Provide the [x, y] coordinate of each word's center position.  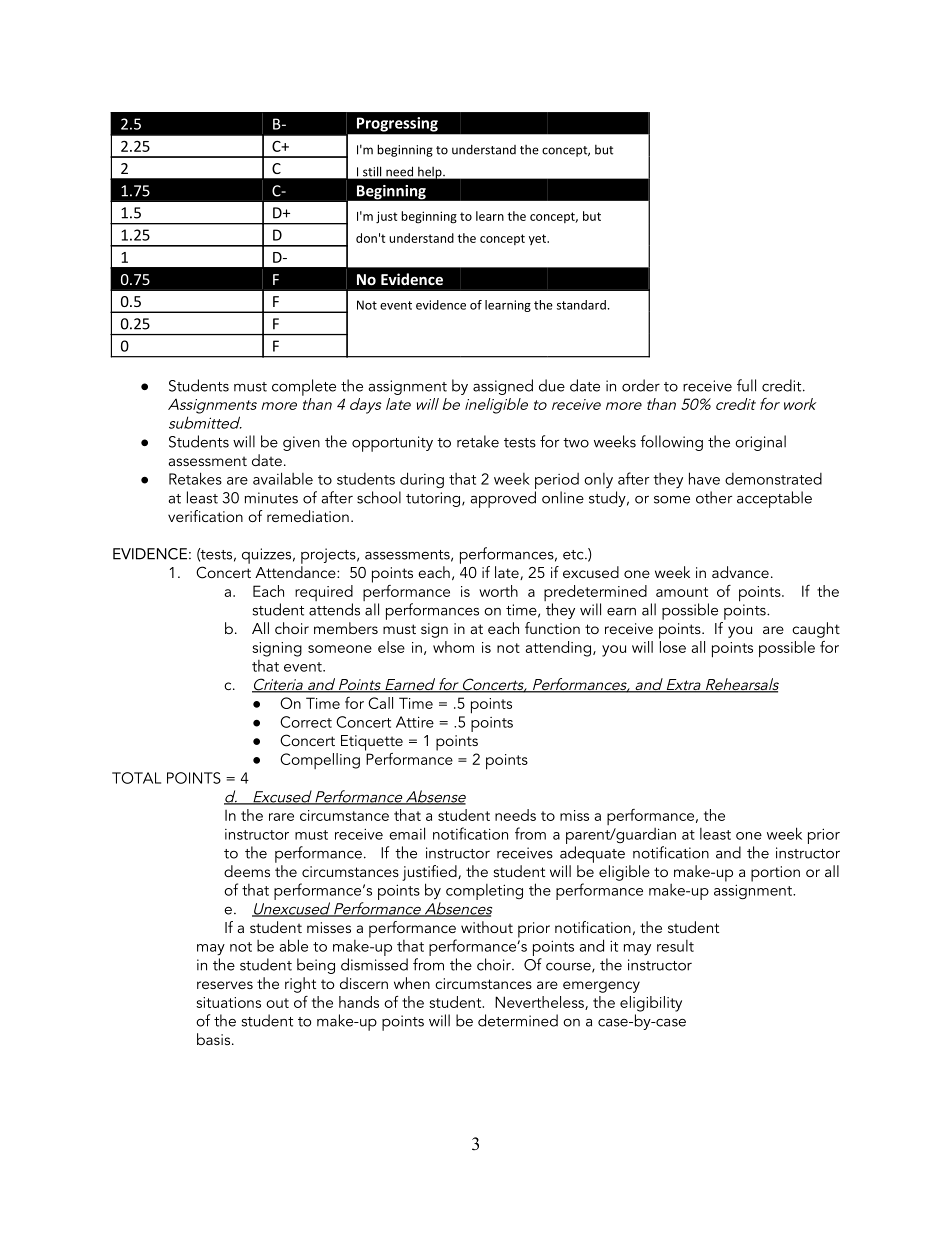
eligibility [651, 1004]
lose [672, 645]
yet [538, 239]
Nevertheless [540, 1003]
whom [453, 647]
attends [334, 609]
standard [581, 305]
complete [304, 387]
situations [228, 1002]
